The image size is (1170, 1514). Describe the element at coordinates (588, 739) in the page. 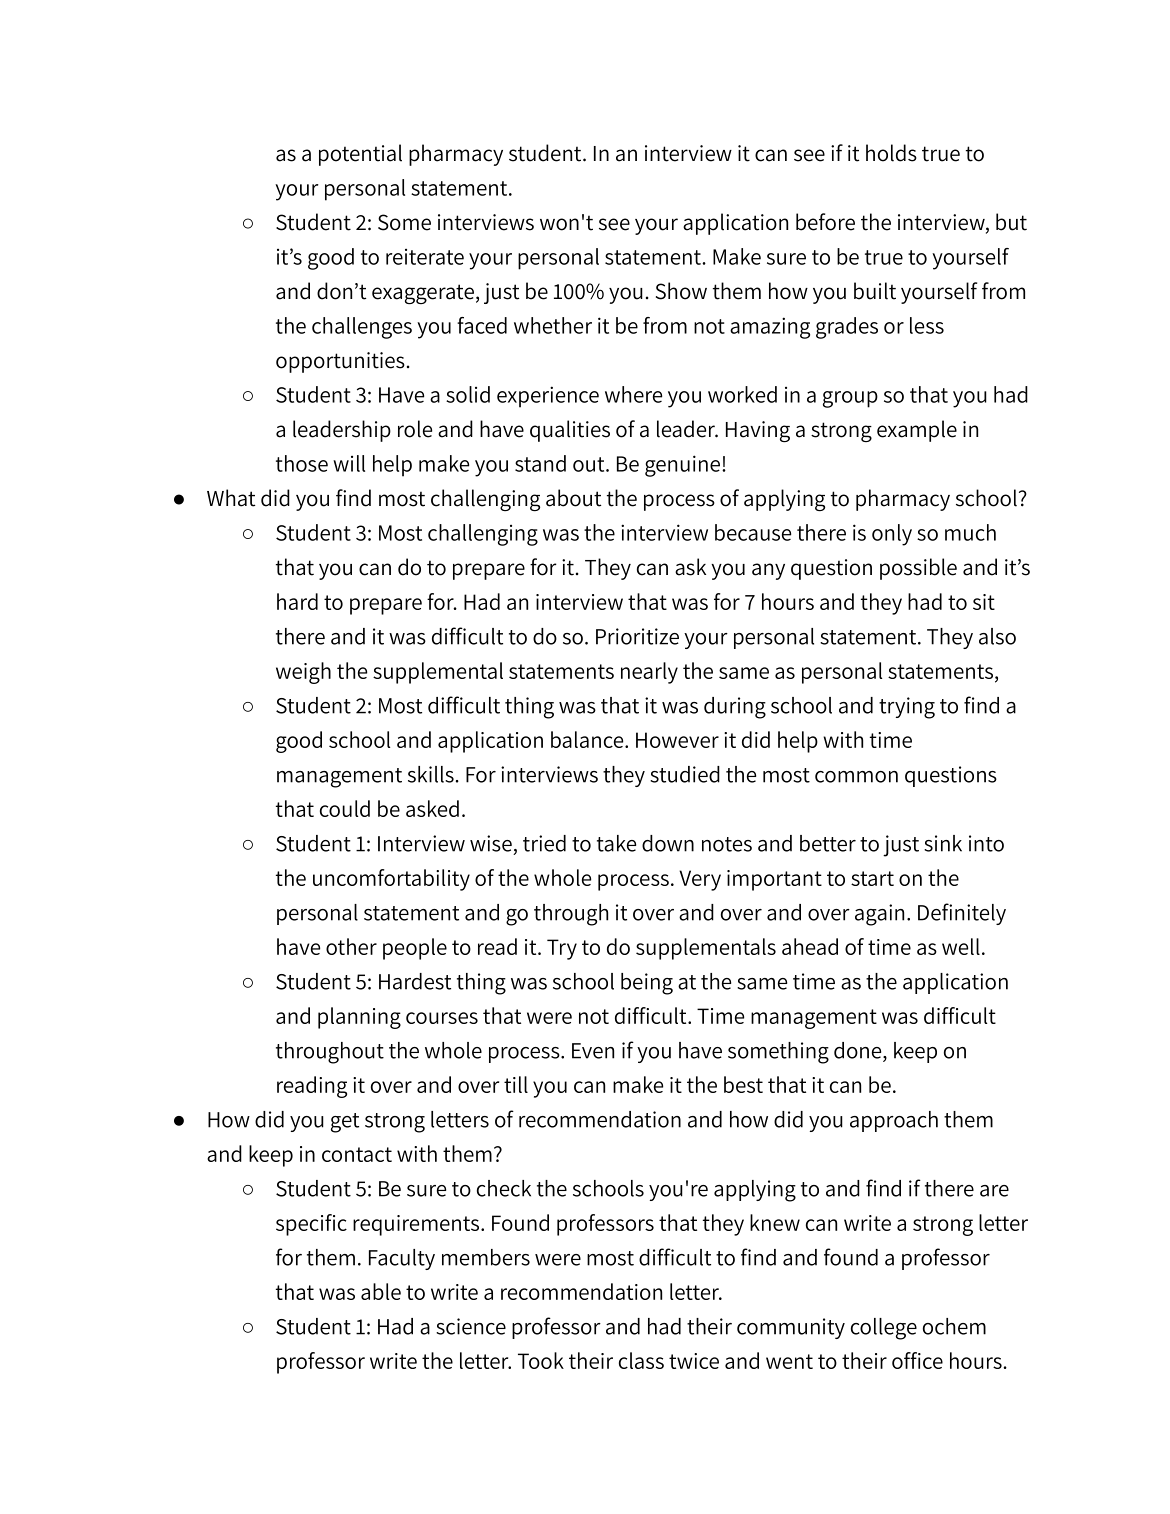

I see `balance` at that location.
